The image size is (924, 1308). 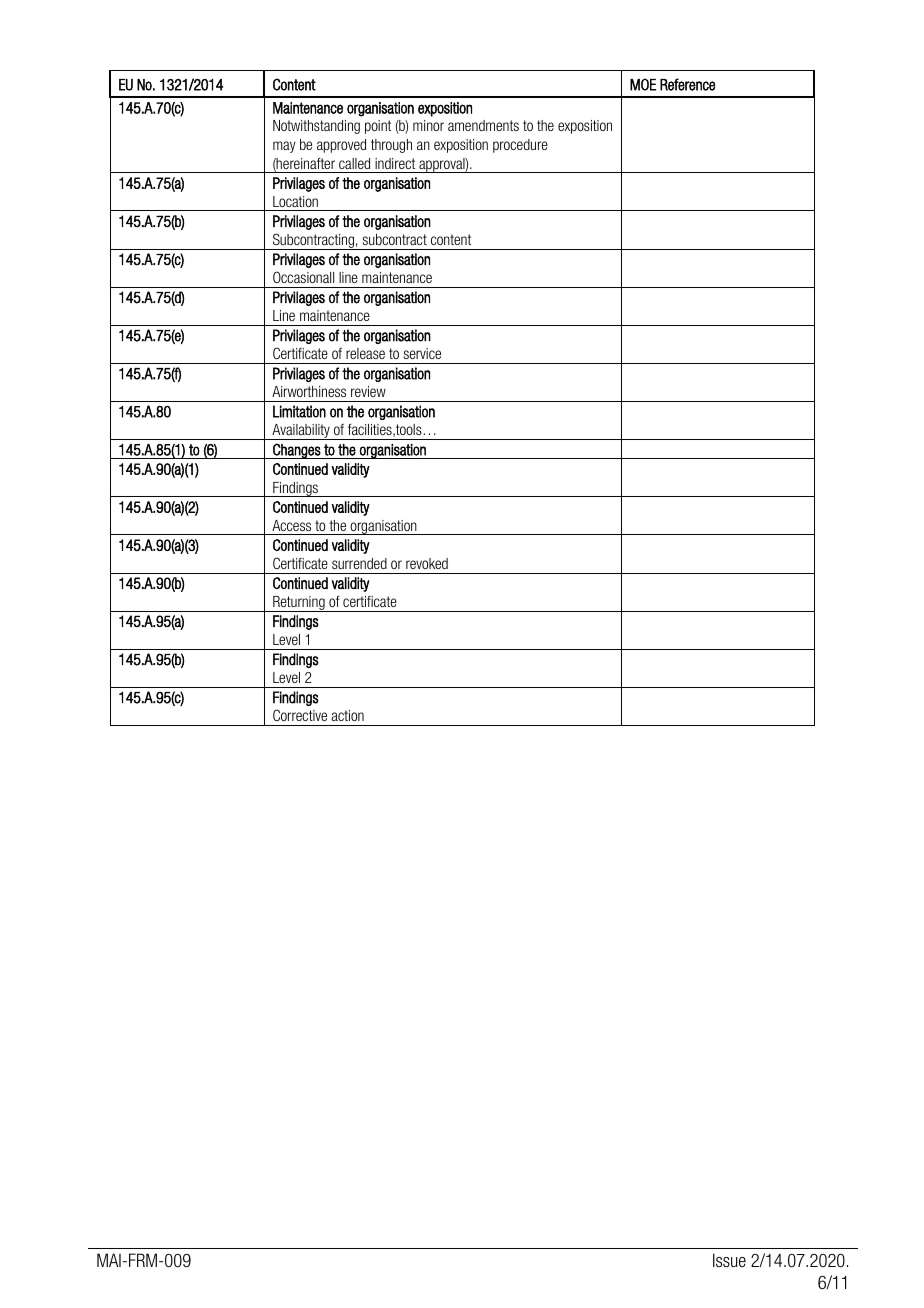 What do you see at coordinates (341, 146) in the page?
I see `approved` at bounding box center [341, 146].
